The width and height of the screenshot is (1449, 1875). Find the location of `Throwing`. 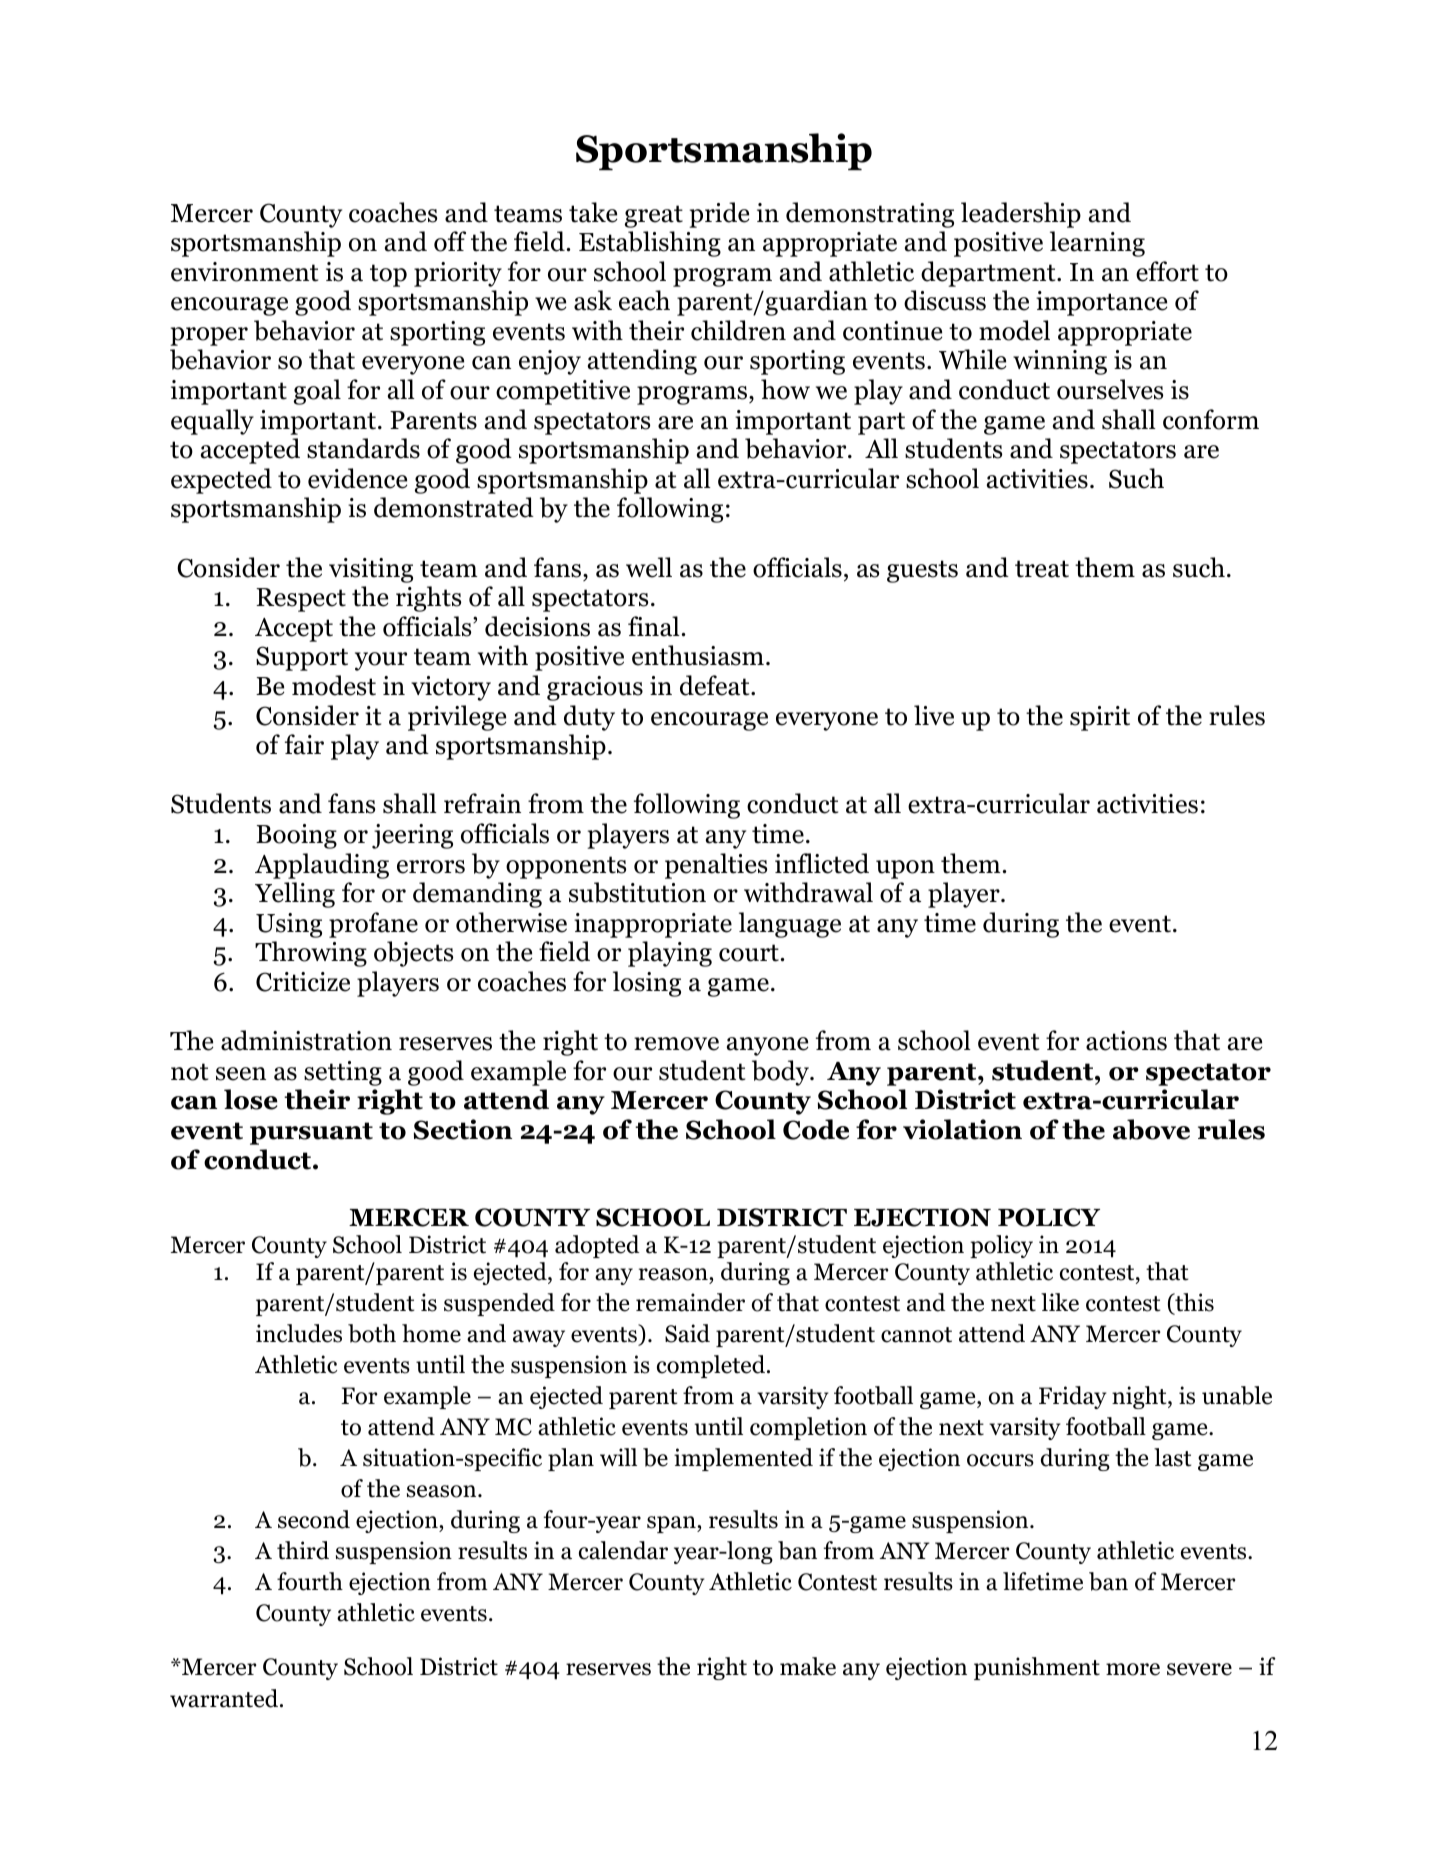

Throwing is located at coordinates (311, 954).
